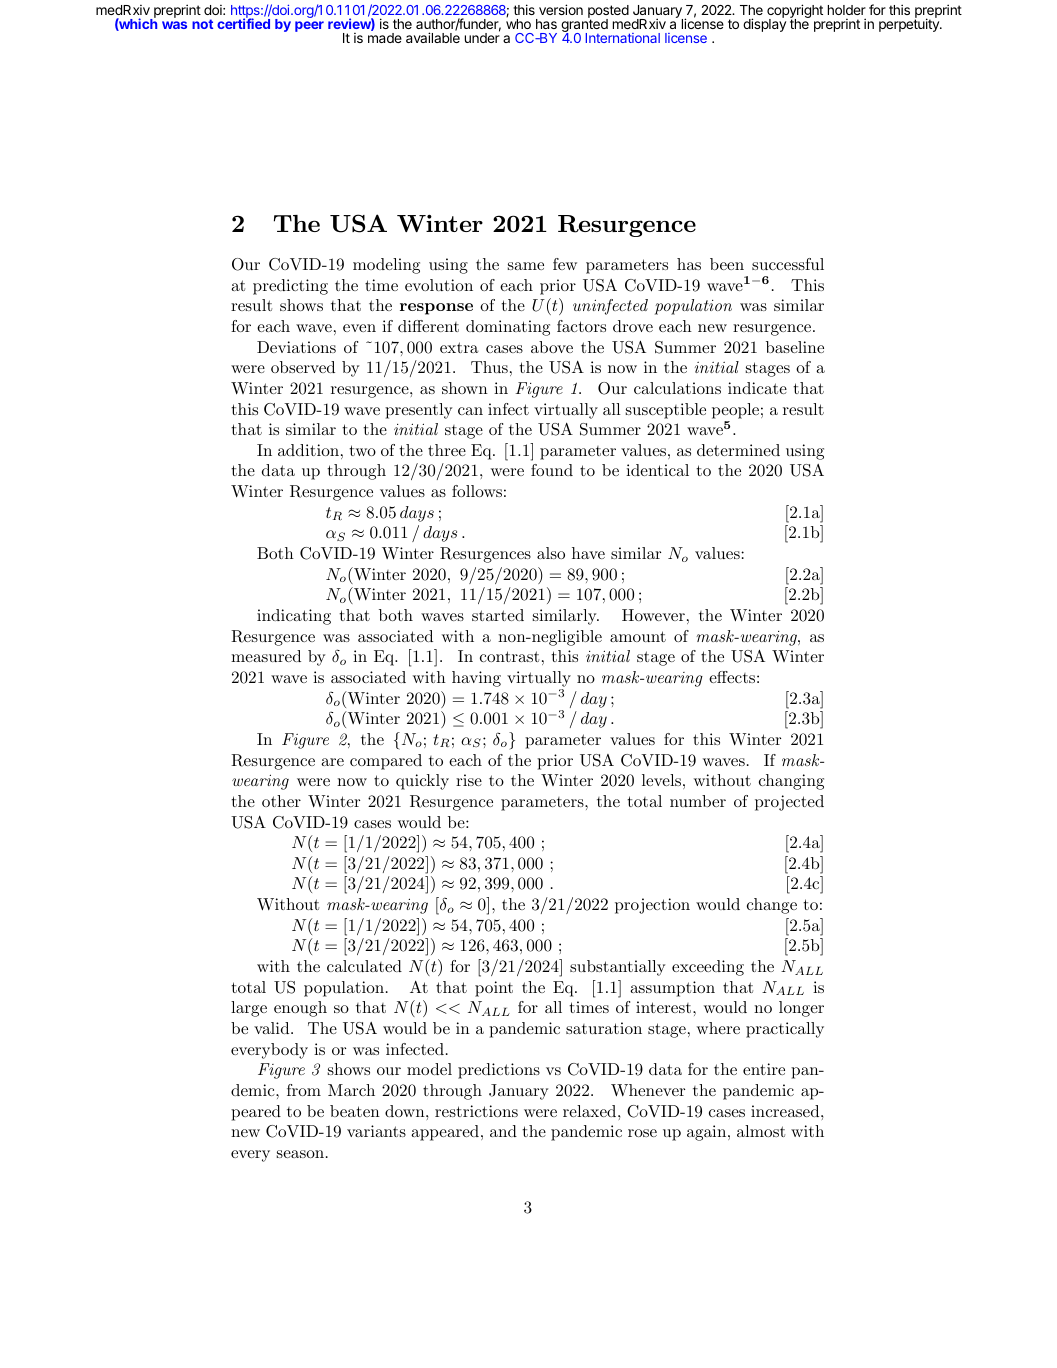 The image size is (1057, 1368). What do you see at coordinates (362, 450) in the screenshot?
I see `two` at bounding box center [362, 450].
